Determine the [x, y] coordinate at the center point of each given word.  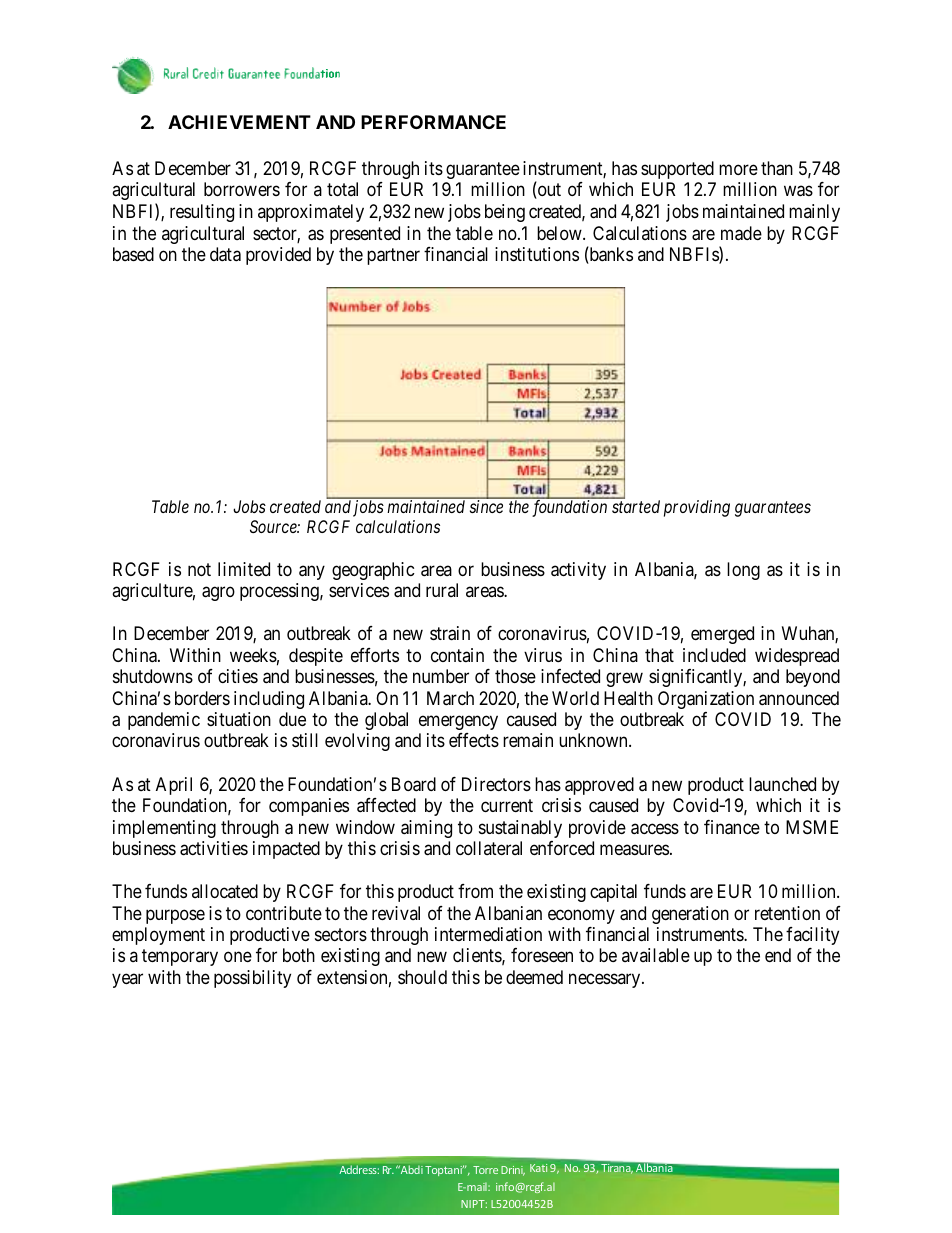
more [738, 169]
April [174, 786]
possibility [252, 979]
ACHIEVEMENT [239, 122]
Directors [496, 784]
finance [732, 827]
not [199, 569]
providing [697, 508]
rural [442, 590]
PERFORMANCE [433, 122]
